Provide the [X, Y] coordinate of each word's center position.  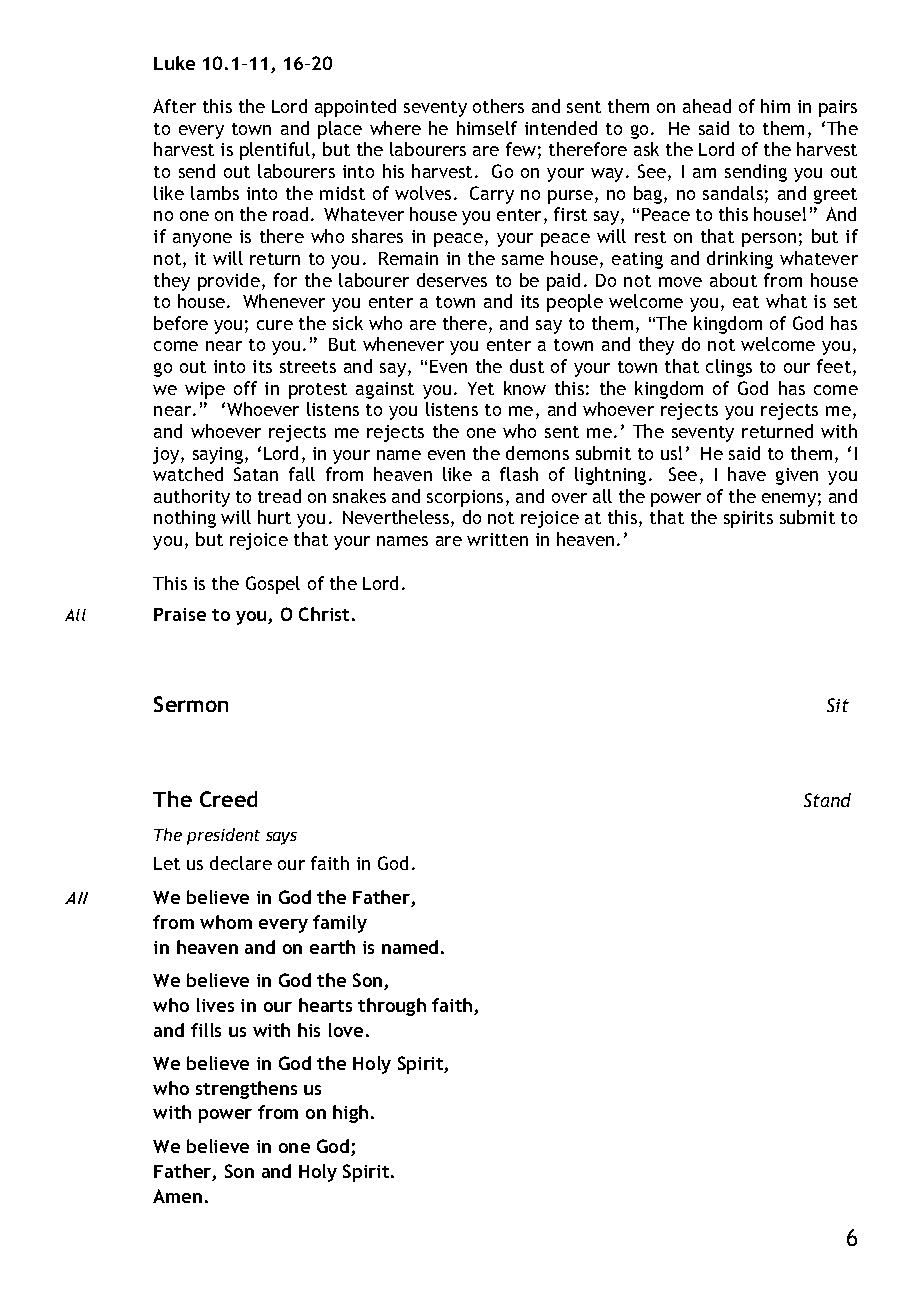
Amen [177, 1196]
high [350, 1114]
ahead [707, 106]
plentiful [275, 151]
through [392, 1007]
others [498, 106]
